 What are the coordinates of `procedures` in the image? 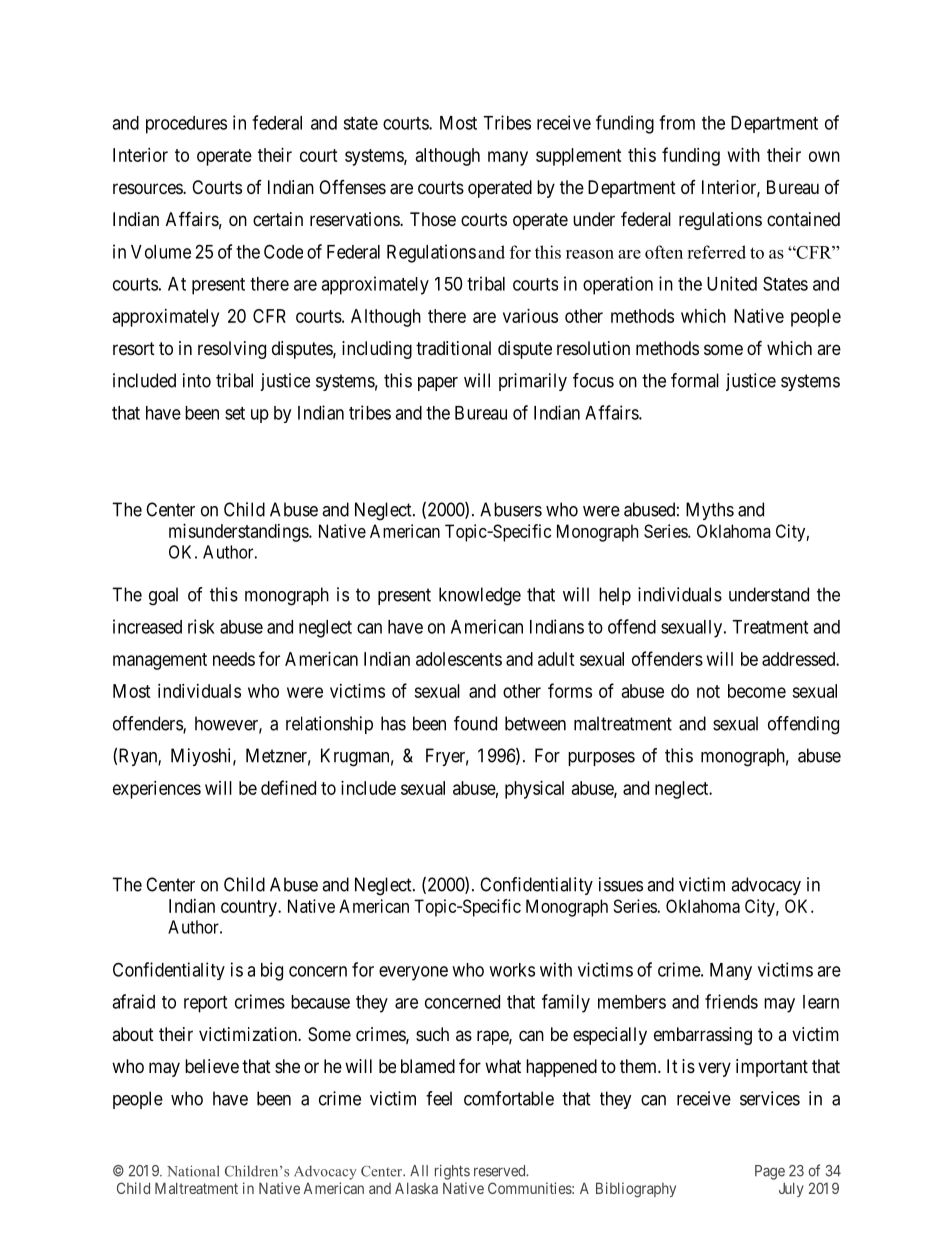 It's located at (186, 125).
